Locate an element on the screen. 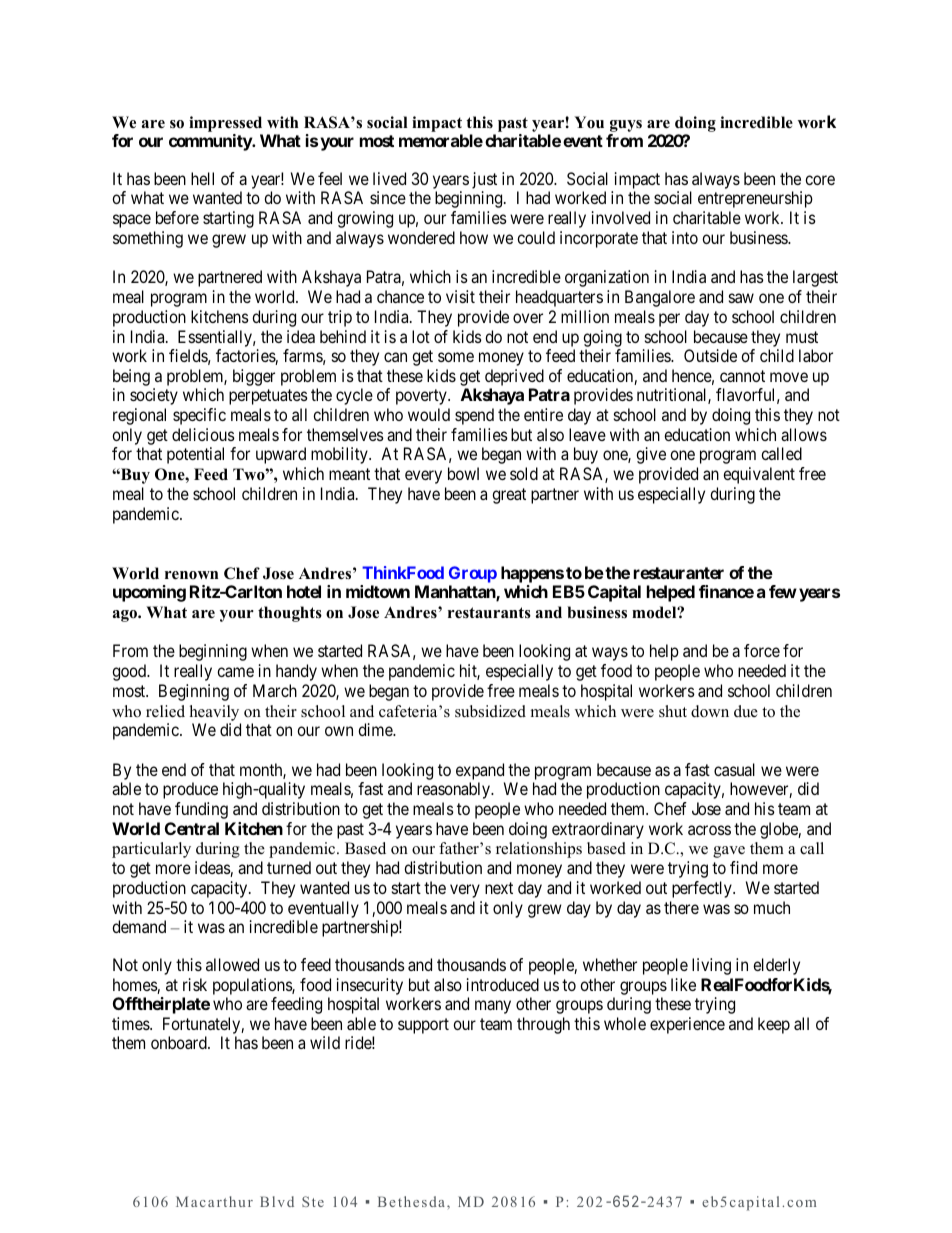 Image resolution: width=952 pixels, height=1233 pixels. Central is located at coordinates (192, 828).
